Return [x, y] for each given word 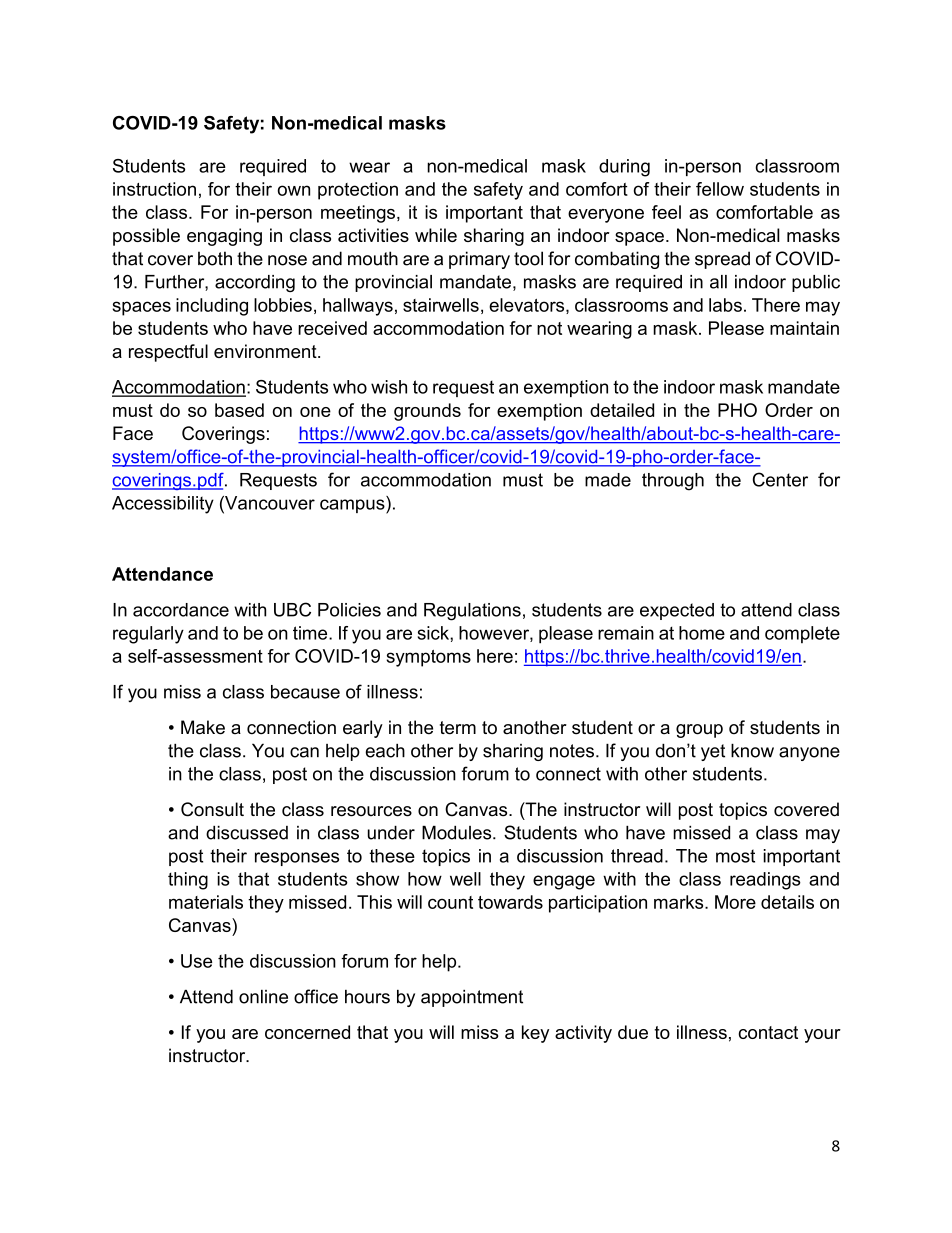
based [239, 410]
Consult [212, 809]
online [263, 997]
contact [768, 1032]
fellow [720, 189]
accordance [181, 610]
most [735, 856]
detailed [622, 410]
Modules [458, 833]
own [294, 190]
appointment [472, 998]
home [702, 633]
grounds [427, 412]
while [436, 235]
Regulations [472, 612]
